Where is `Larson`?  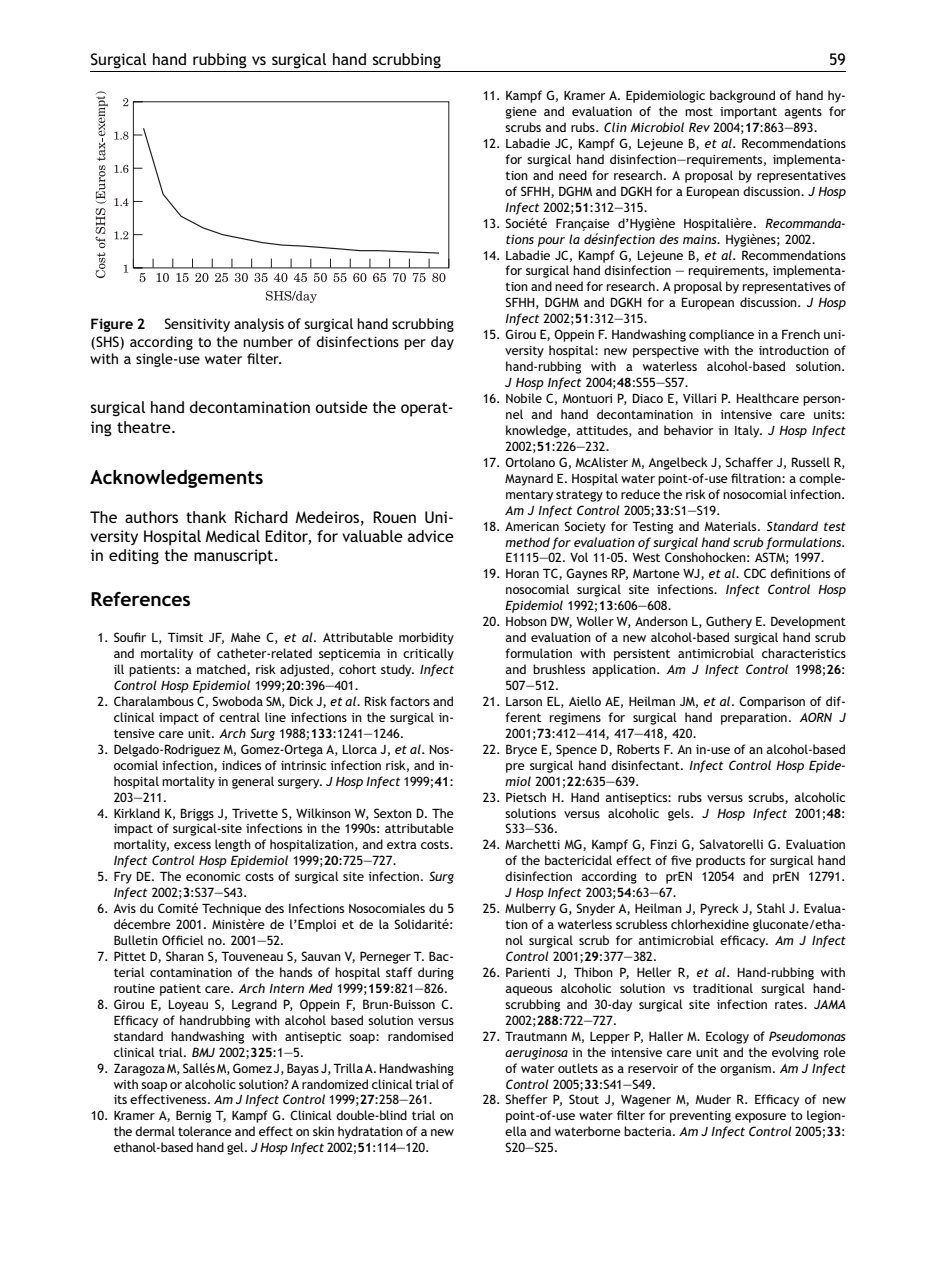
Larson is located at coordinates (524, 701).
